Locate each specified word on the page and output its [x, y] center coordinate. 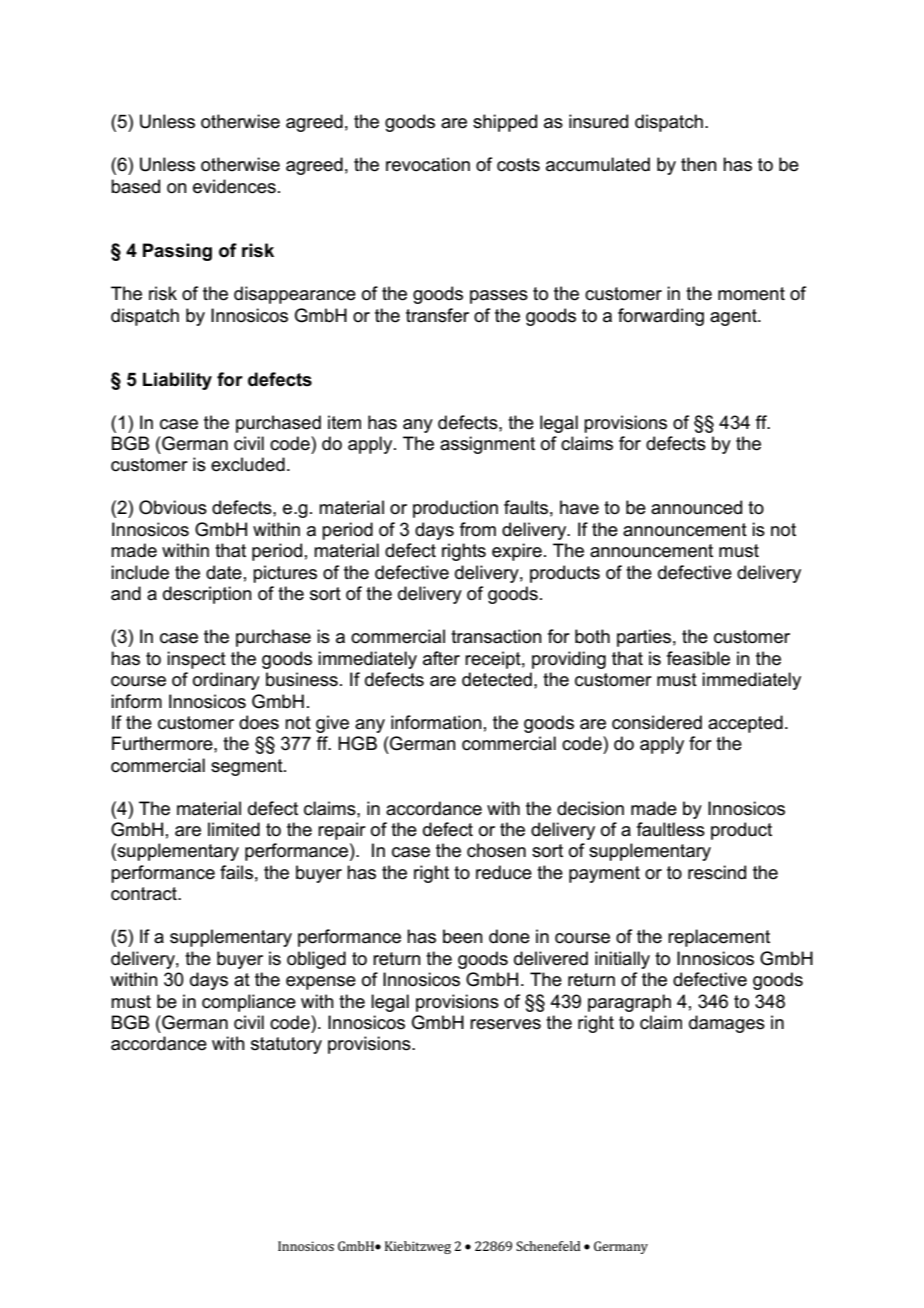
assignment [487, 445]
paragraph [629, 1003]
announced [696, 507]
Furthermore [163, 743]
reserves [505, 1024]
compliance [249, 1003]
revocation [428, 164]
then [699, 164]
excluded [248, 464]
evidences [234, 186]
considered [657, 722]
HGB [357, 743]
